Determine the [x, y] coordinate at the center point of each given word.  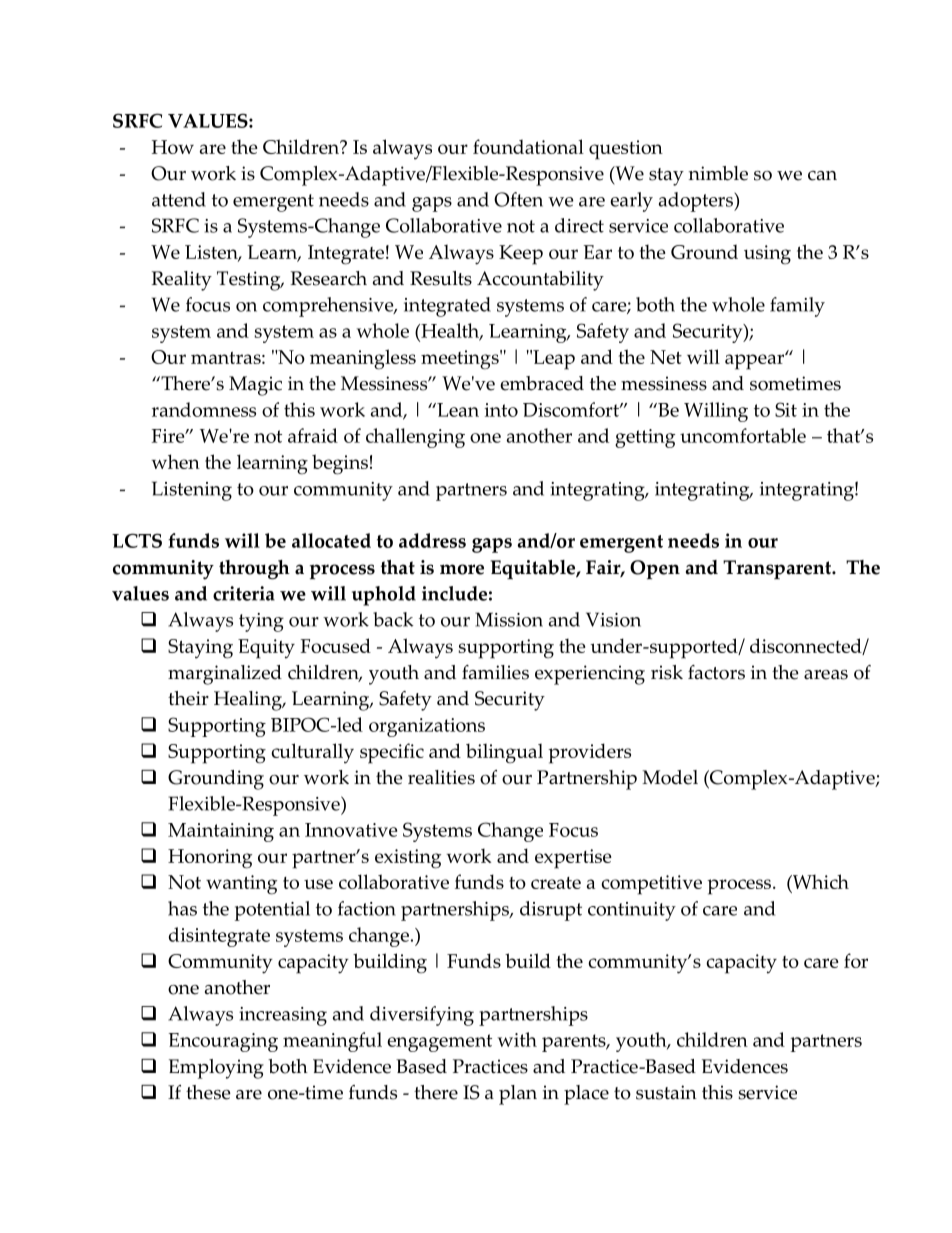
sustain [666, 1092]
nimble [718, 173]
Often [518, 199]
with [517, 1039]
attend [179, 199]
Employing [216, 1069]
